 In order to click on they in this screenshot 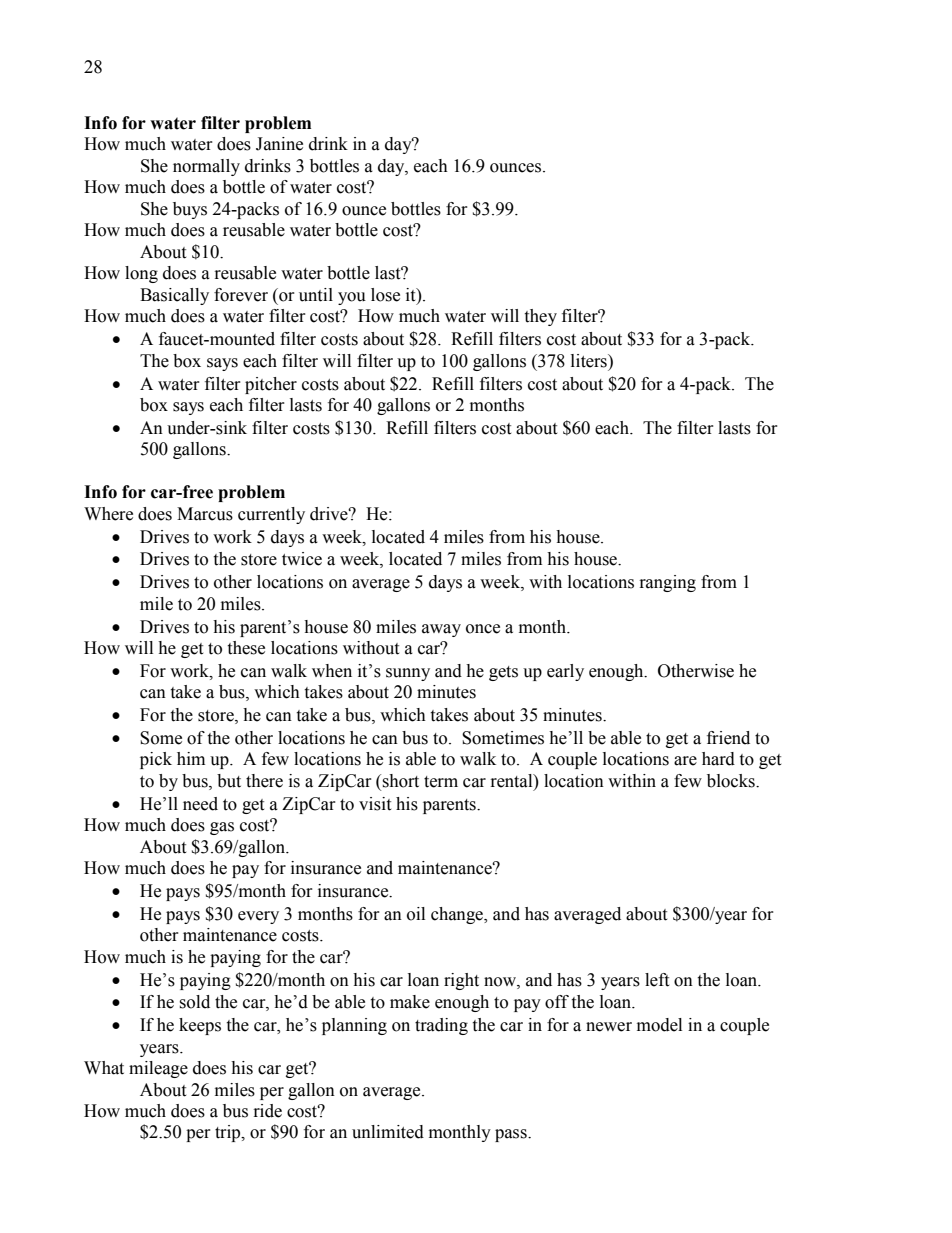, I will do `click(540, 317)`.
